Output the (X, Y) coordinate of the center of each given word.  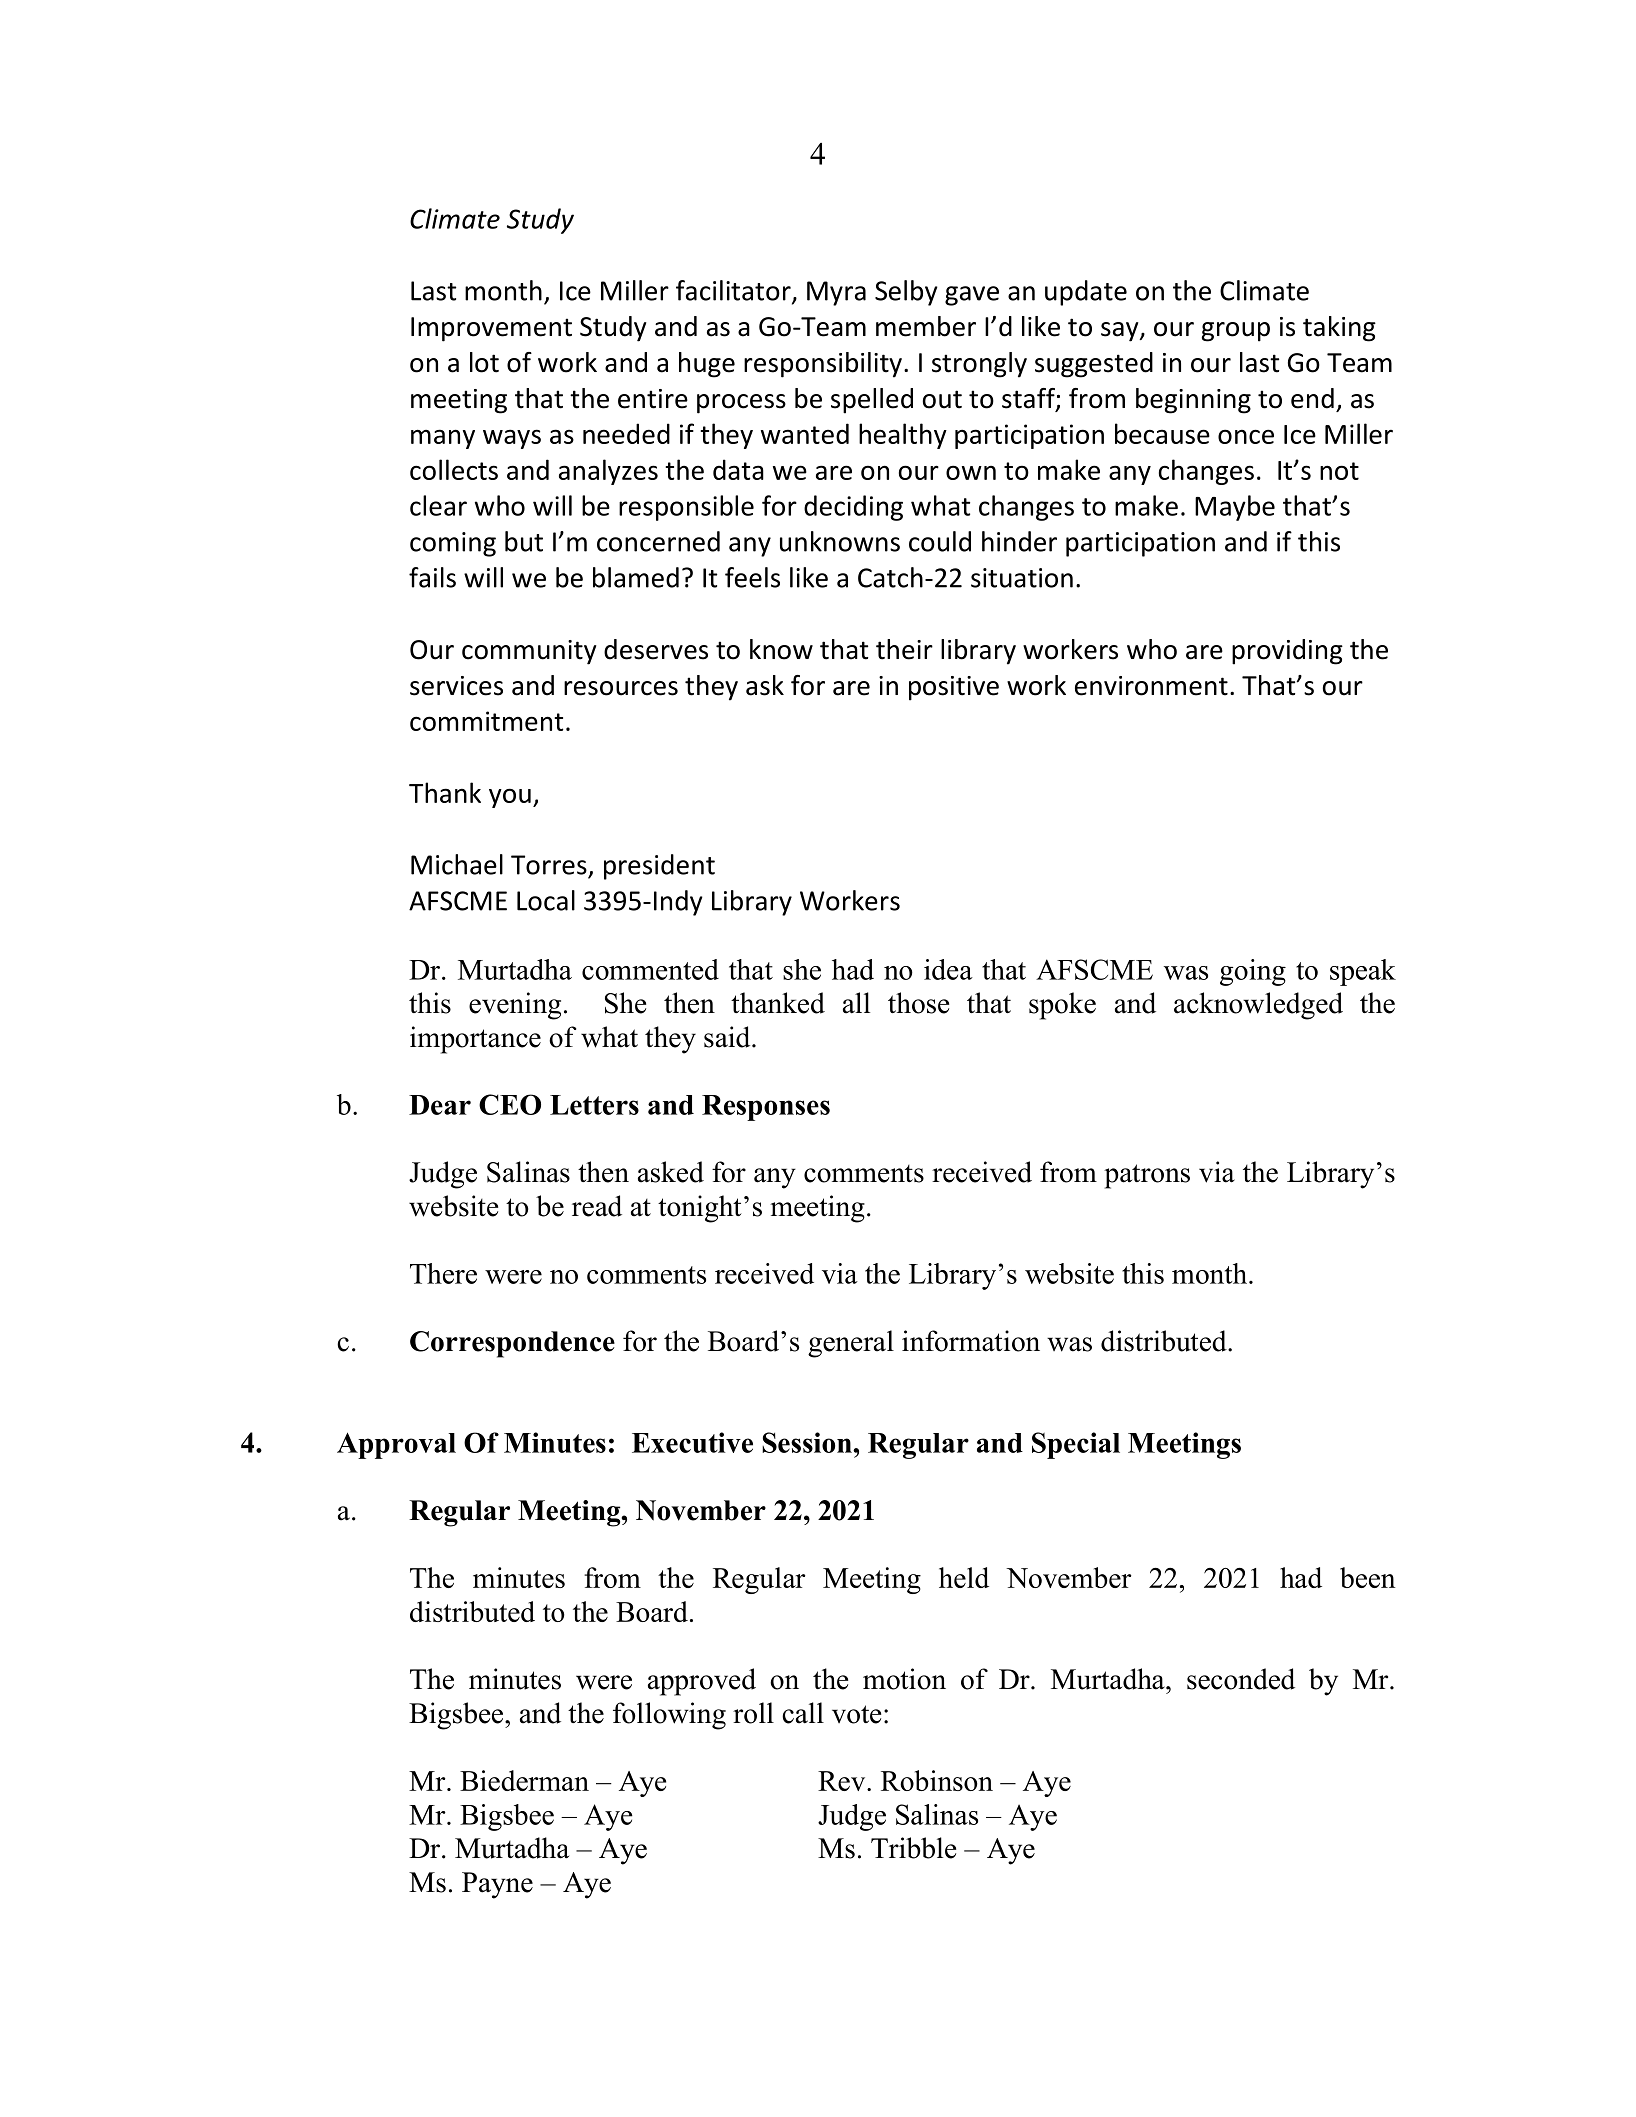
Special (1076, 1445)
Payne (497, 1885)
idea (948, 969)
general (851, 1344)
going (1253, 972)
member (926, 326)
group (1235, 332)
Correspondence (512, 1344)
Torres (549, 865)
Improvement (491, 329)
